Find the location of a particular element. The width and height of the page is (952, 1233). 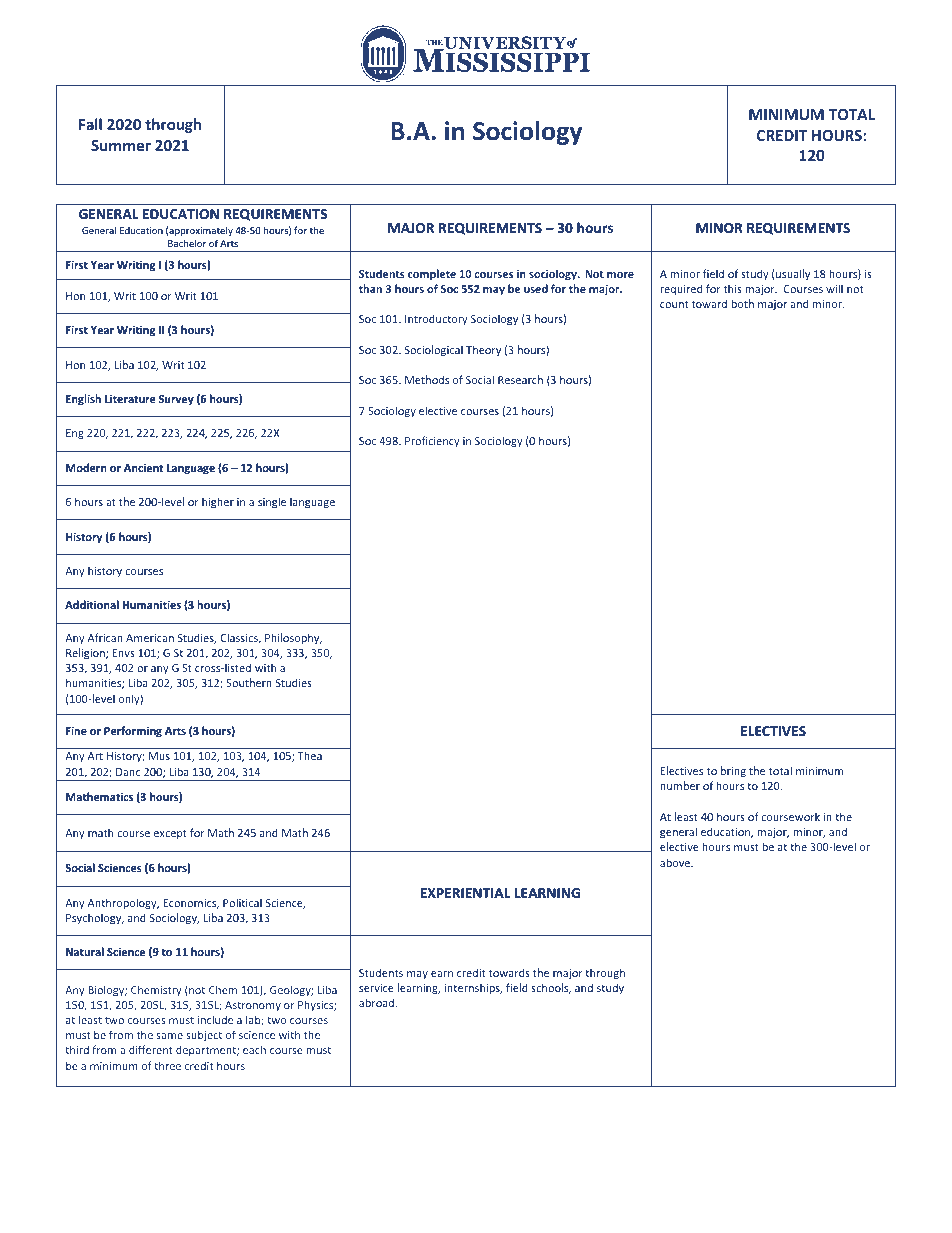

abroad is located at coordinates (377, 1002).
